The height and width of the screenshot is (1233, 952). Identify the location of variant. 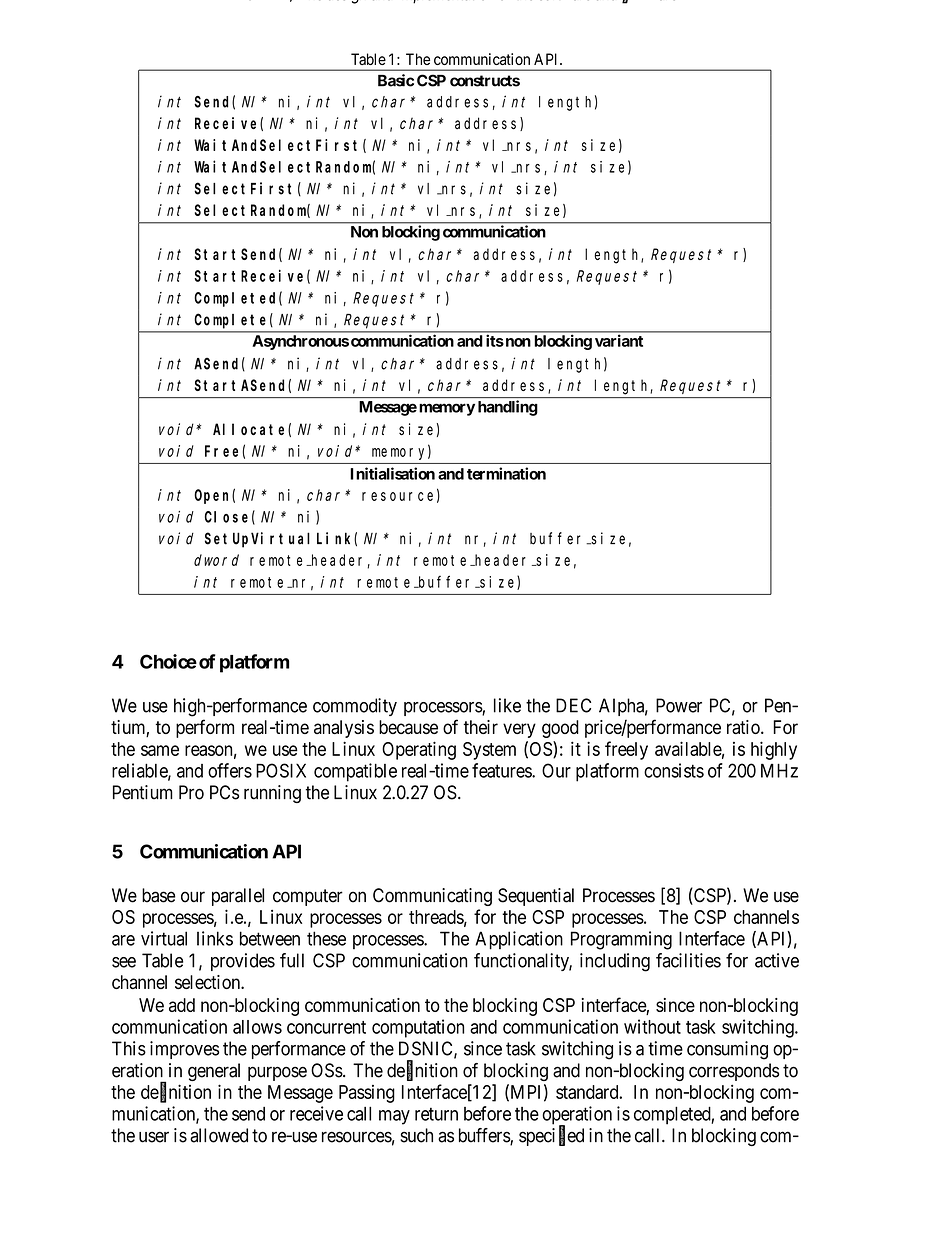
(619, 341).
